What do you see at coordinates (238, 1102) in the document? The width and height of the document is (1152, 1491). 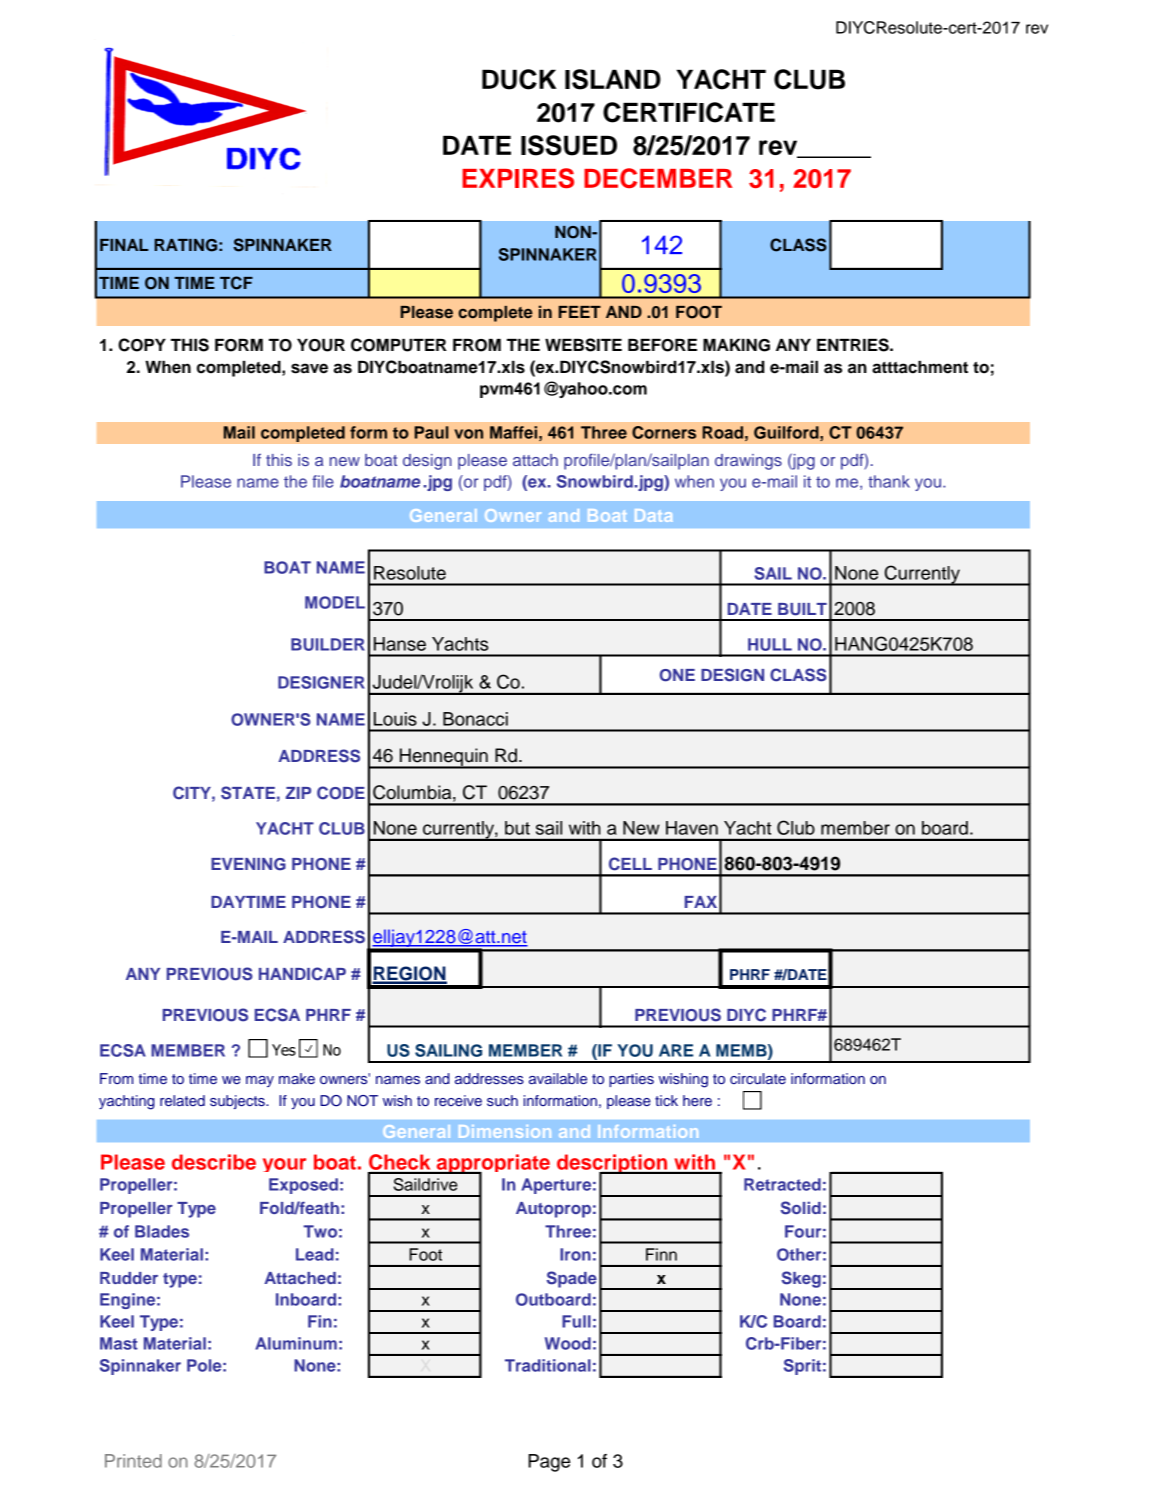 I see `subjects` at bounding box center [238, 1102].
